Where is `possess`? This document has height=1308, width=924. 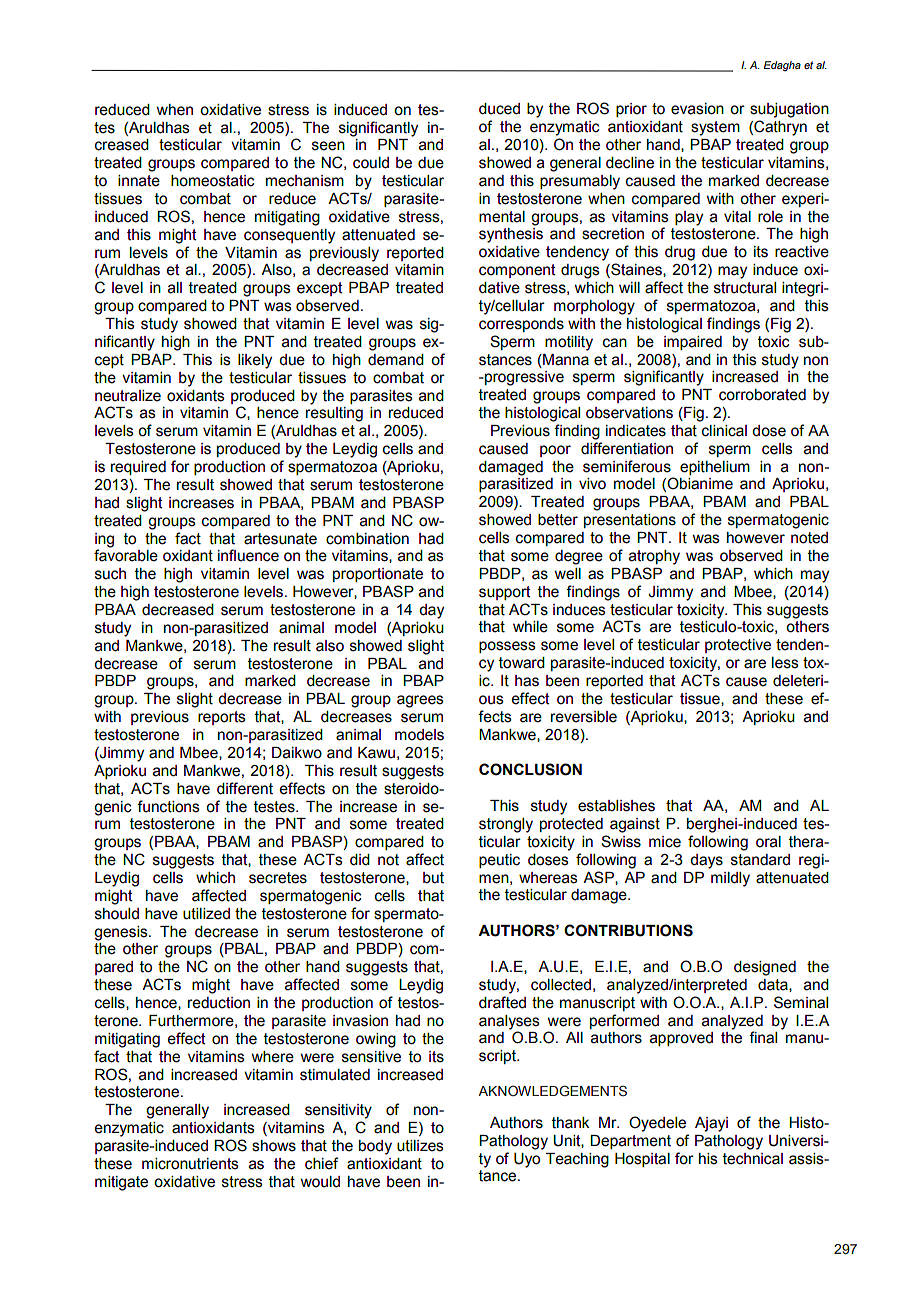 possess is located at coordinates (507, 647).
